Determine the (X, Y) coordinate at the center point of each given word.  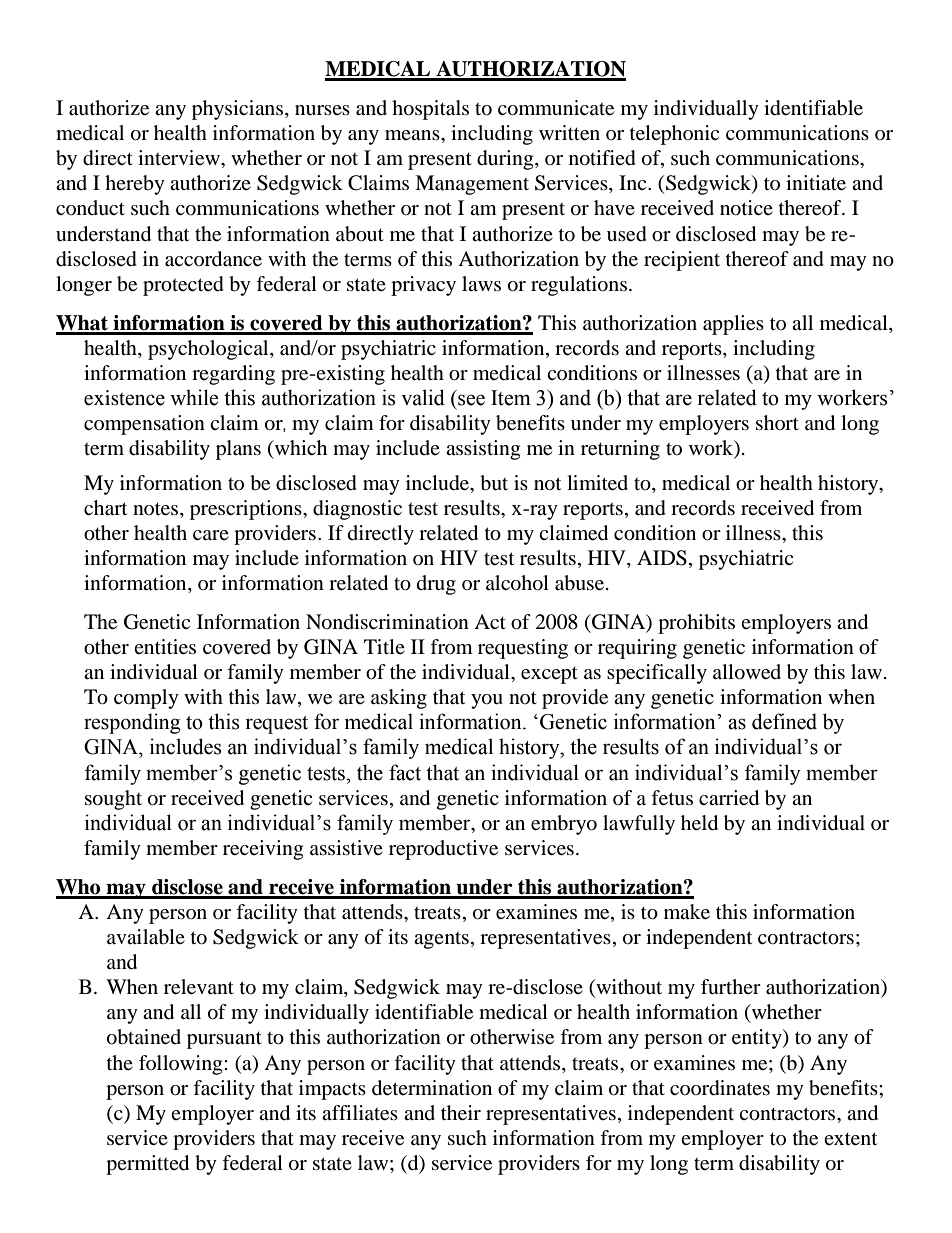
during (506, 160)
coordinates (720, 1088)
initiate (816, 183)
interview (180, 158)
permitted (147, 1165)
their (461, 1113)
